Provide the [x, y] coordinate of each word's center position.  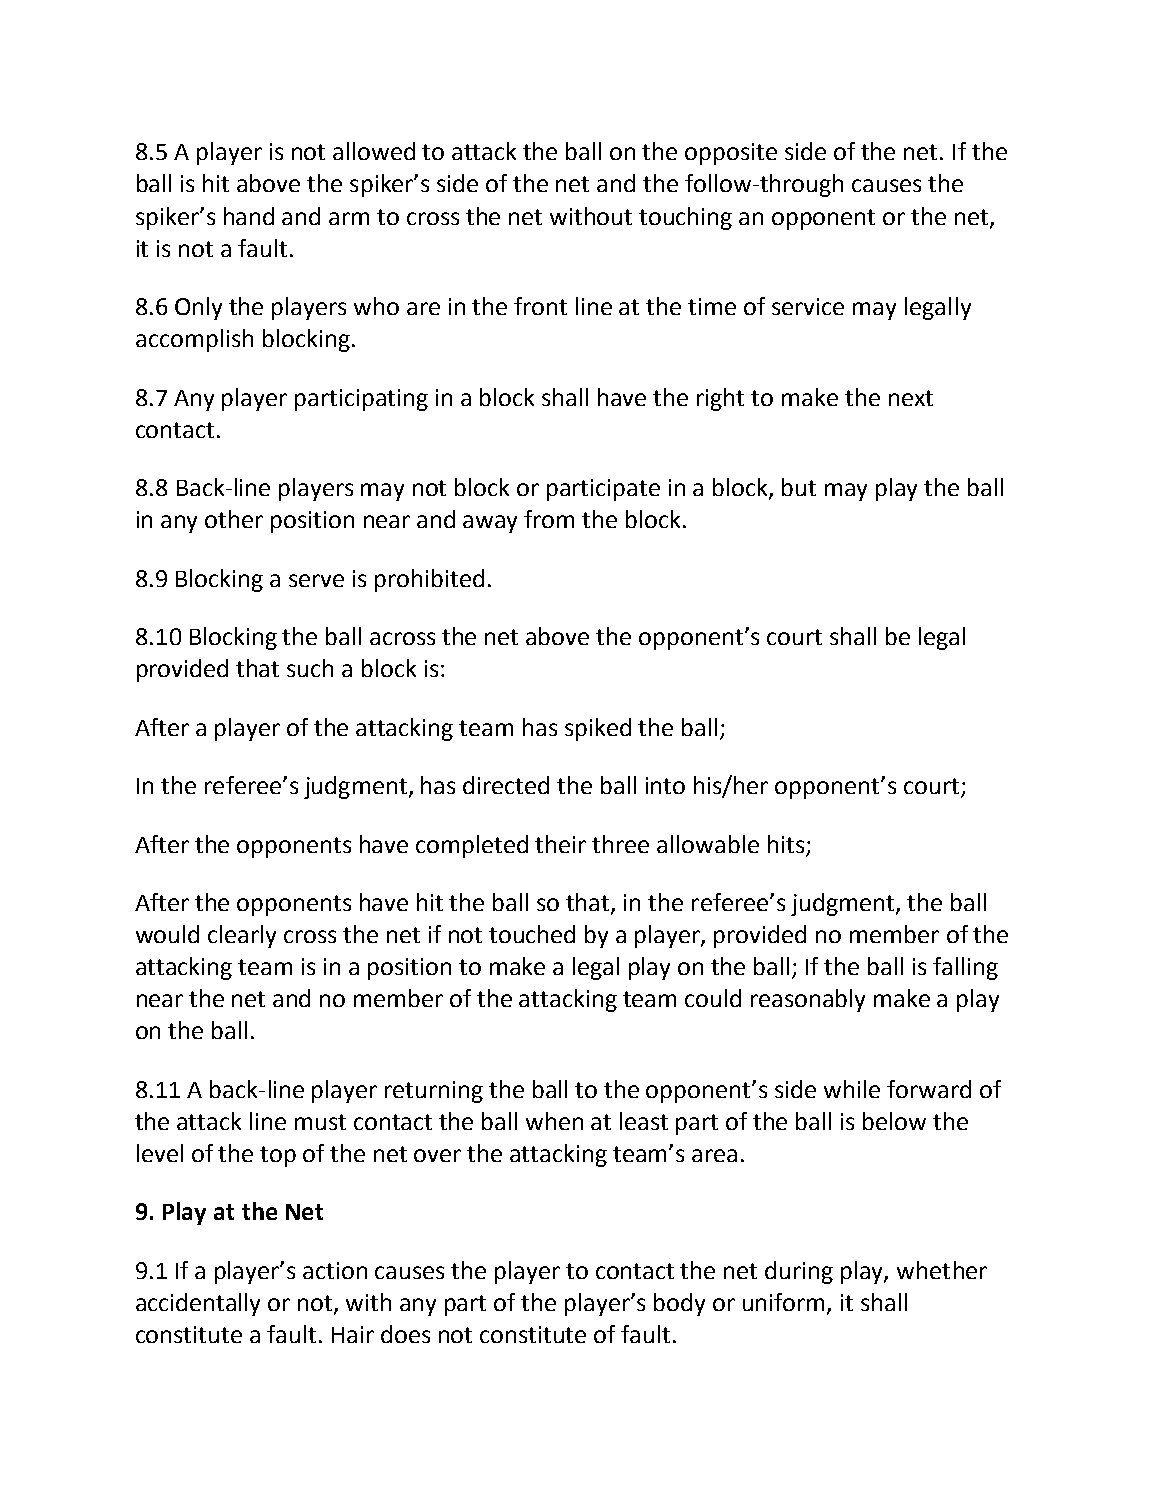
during [799, 1272]
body [679, 1304]
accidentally [198, 1304]
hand [249, 216]
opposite [731, 154]
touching [685, 218]
